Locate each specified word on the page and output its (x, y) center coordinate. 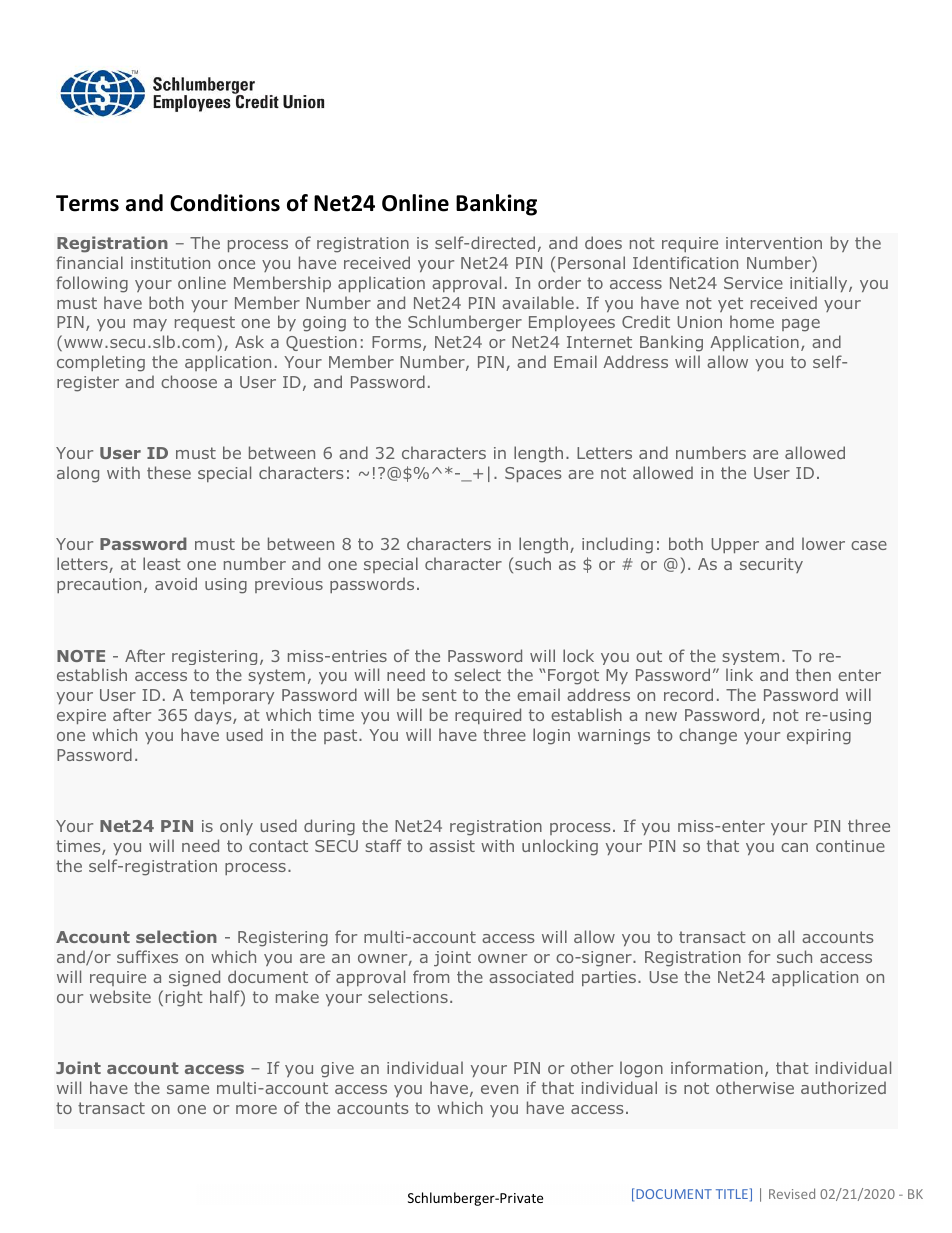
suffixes (147, 956)
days (214, 716)
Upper (735, 545)
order (559, 282)
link (739, 674)
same (188, 1089)
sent (439, 695)
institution (170, 263)
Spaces (533, 474)
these (169, 472)
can (794, 847)
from (431, 976)
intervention (774, 243)
